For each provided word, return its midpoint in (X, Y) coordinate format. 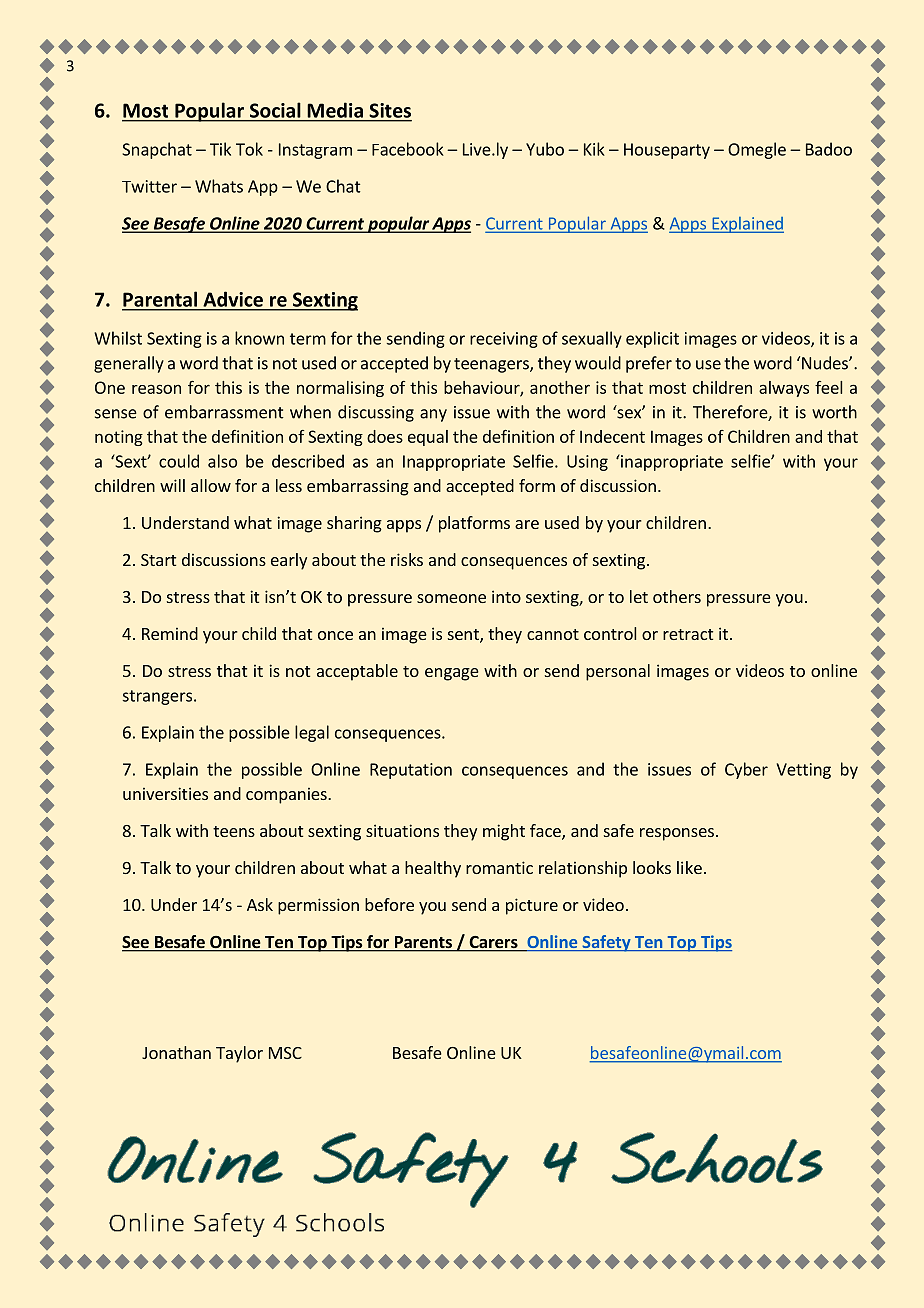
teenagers (492, 365)
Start (158, 560)
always (784, 389)
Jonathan (176, 1052)
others (677, 596)
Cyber (746, 770)
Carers (493, 943)
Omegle (757, 150)
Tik (220, 149)
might (504, 832)
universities (165, 793)
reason (156, 389)
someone (451, 598)
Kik (594, 149)
